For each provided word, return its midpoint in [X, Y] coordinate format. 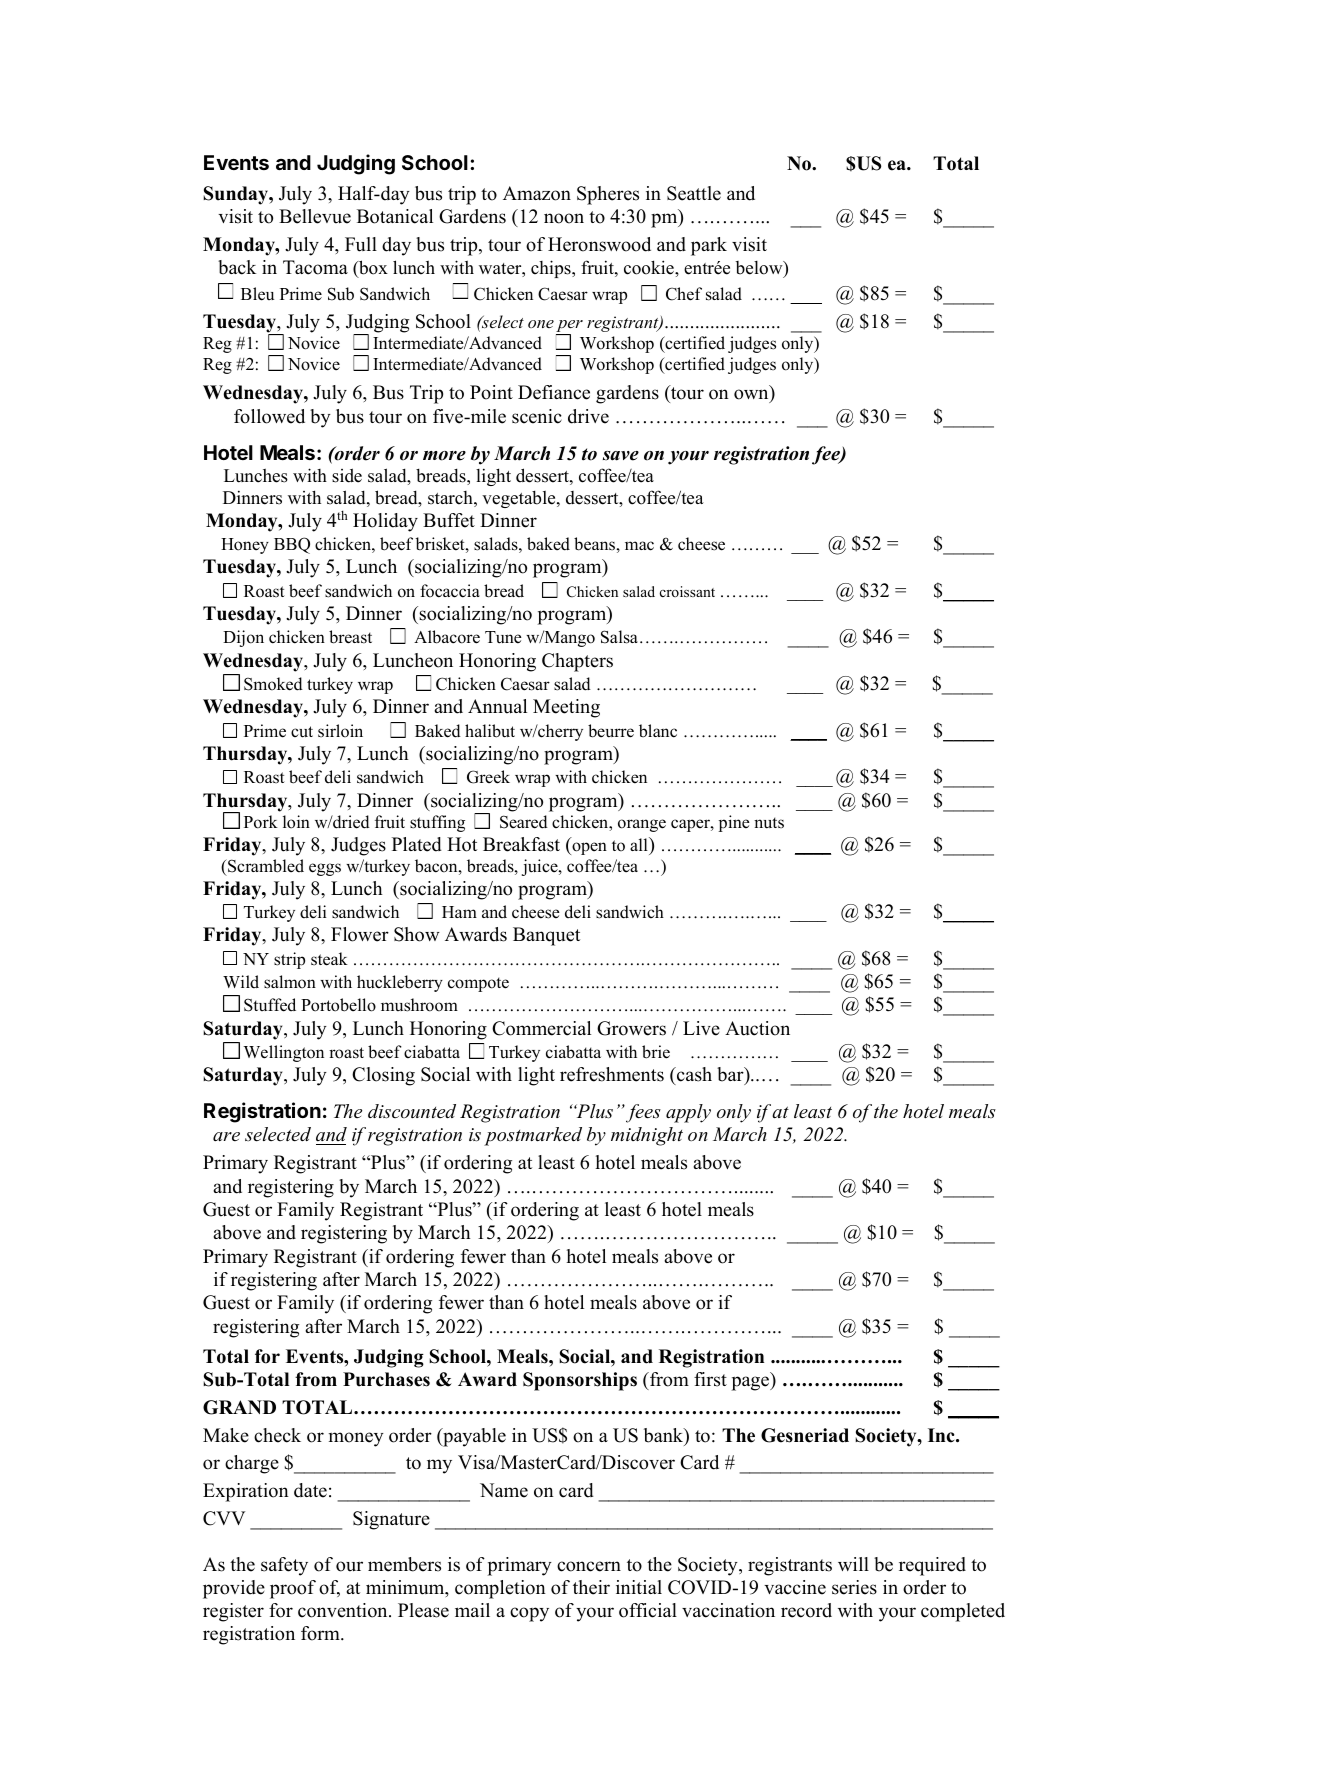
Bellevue [315, 216]
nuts [769, 823]
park [709, 246]
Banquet [546, 936]
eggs [325, 869]
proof [293, 1589]
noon [564, 218]
